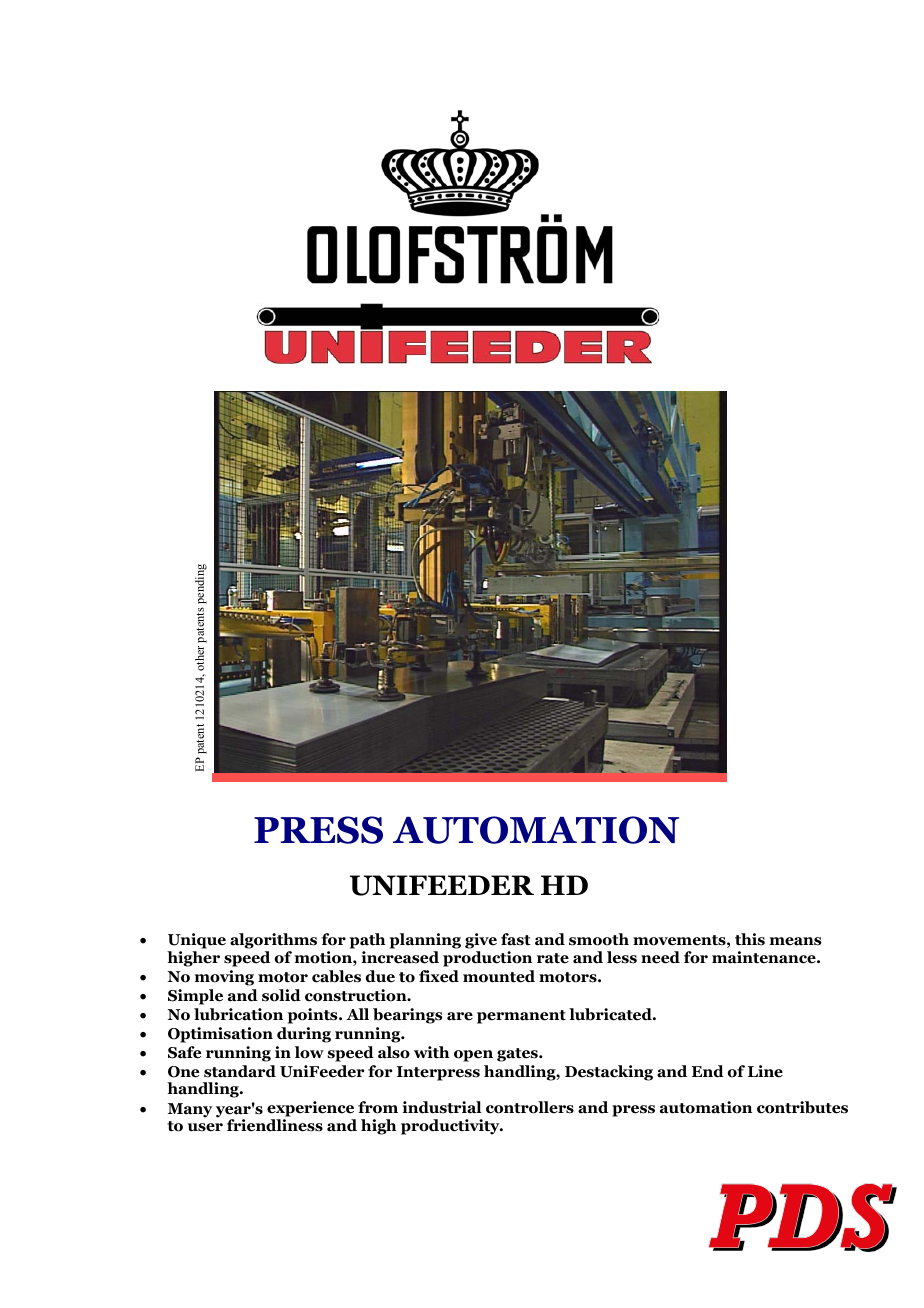 This page has height=1308, width=924. What do you see at coordinates (521, 1017) in the page?
I see `permanent` at bounding box center [521, 1017].
